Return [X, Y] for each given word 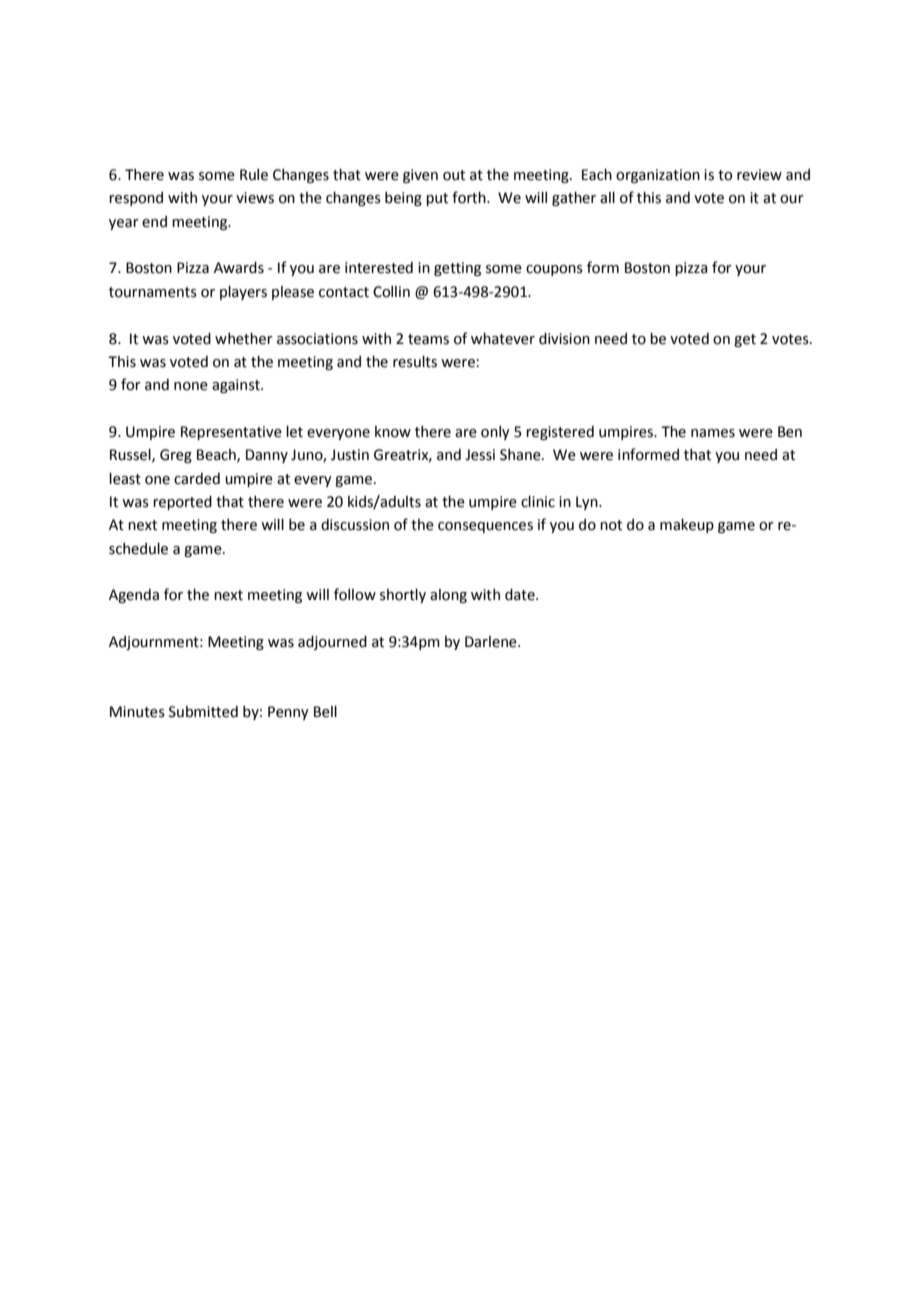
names [713, 433]
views [255, 198]
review [759, 175]
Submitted [203, 712]
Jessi [480, 455]
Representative [231, 433]
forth [470, 197]
